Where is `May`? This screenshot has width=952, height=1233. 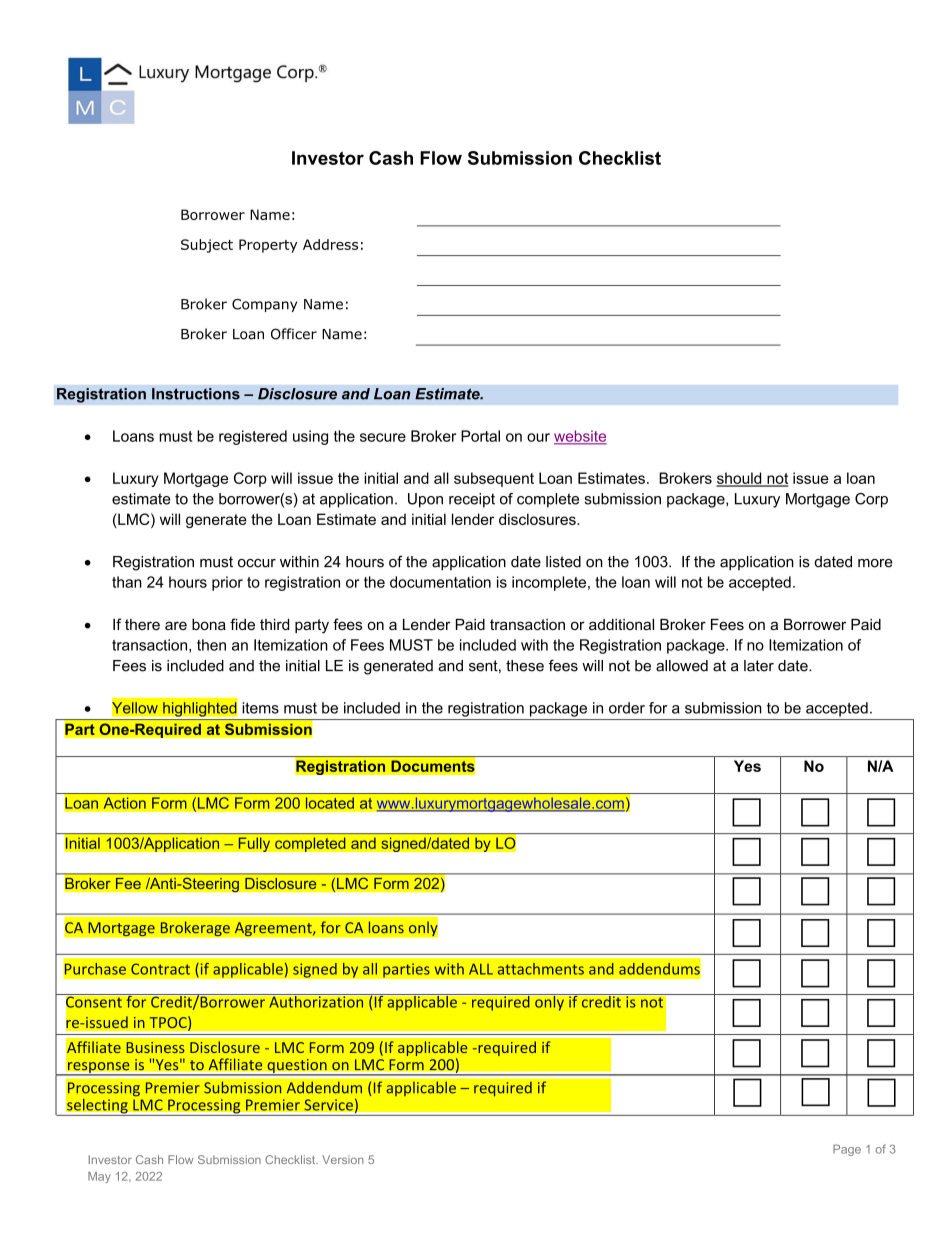 May is located at coordinates (99, 1177).
